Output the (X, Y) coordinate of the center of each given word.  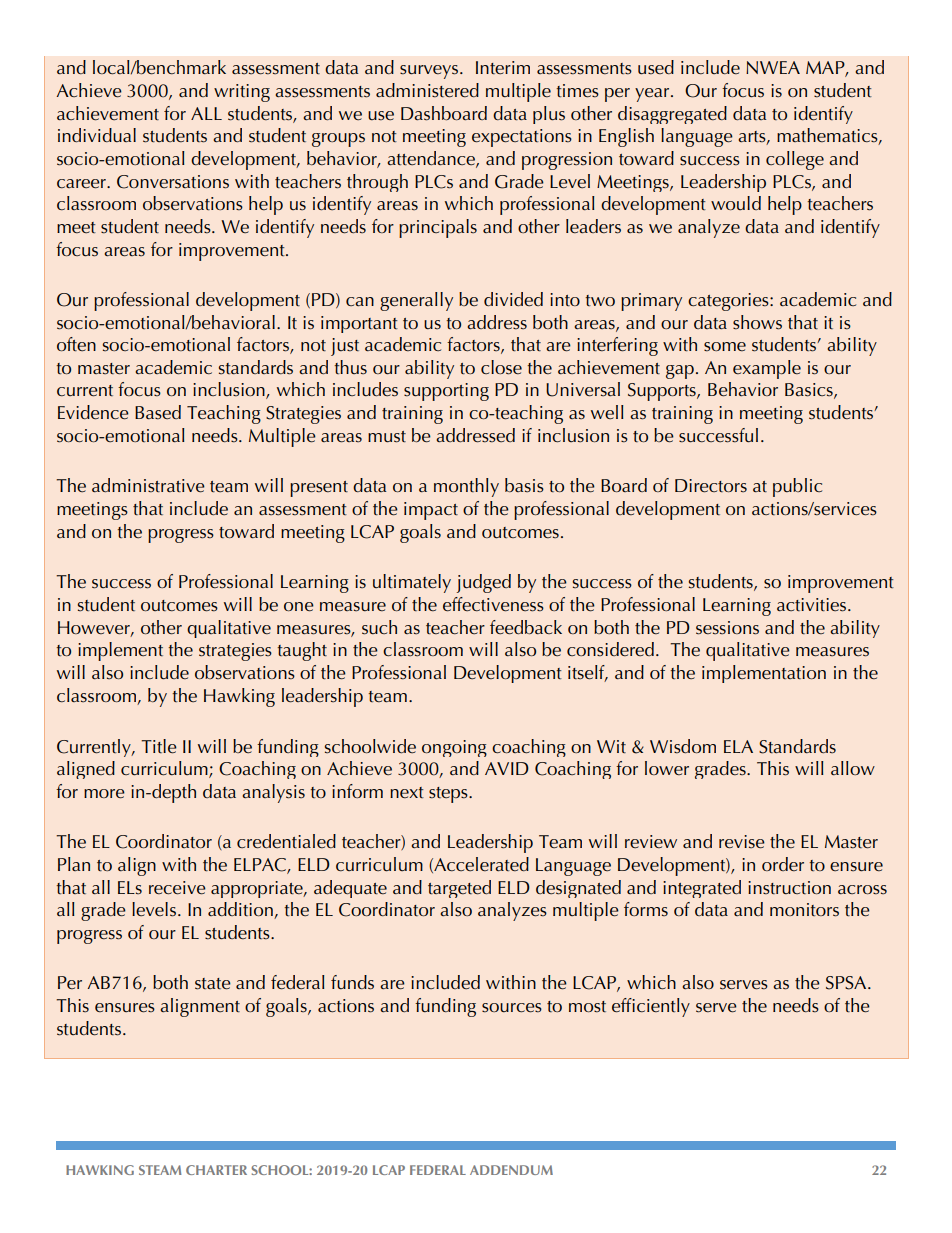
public (797, 487)
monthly (466, 487)
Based (158, 412)
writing (242, 93)
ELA (738, 746)
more (104, 794)
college (795, 160)
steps (449, 795)
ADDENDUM (511, 1170)
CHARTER (216, 1170)
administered (427, 90)
